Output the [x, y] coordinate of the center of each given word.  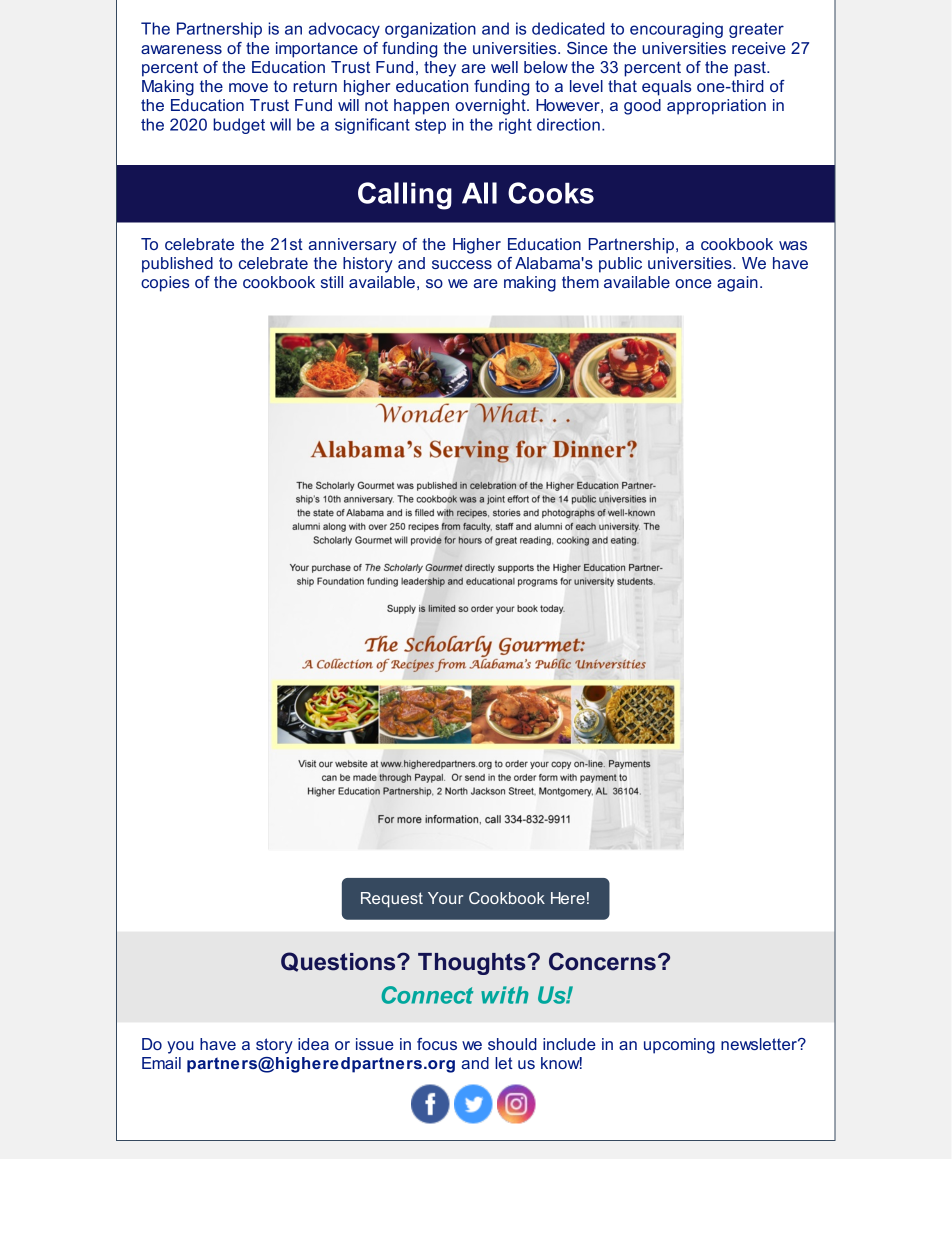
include [569, 1044]
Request [392, 900]
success [462, 264]
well [504, 67]
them [580, 282]
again [737, 284]
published [177, 265]
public [620, 265]
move [248, 87]
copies [165, 284]
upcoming [679, 1046]
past [751, 69]
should [512, 1044]
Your [445, 898]
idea [313, 1044]
